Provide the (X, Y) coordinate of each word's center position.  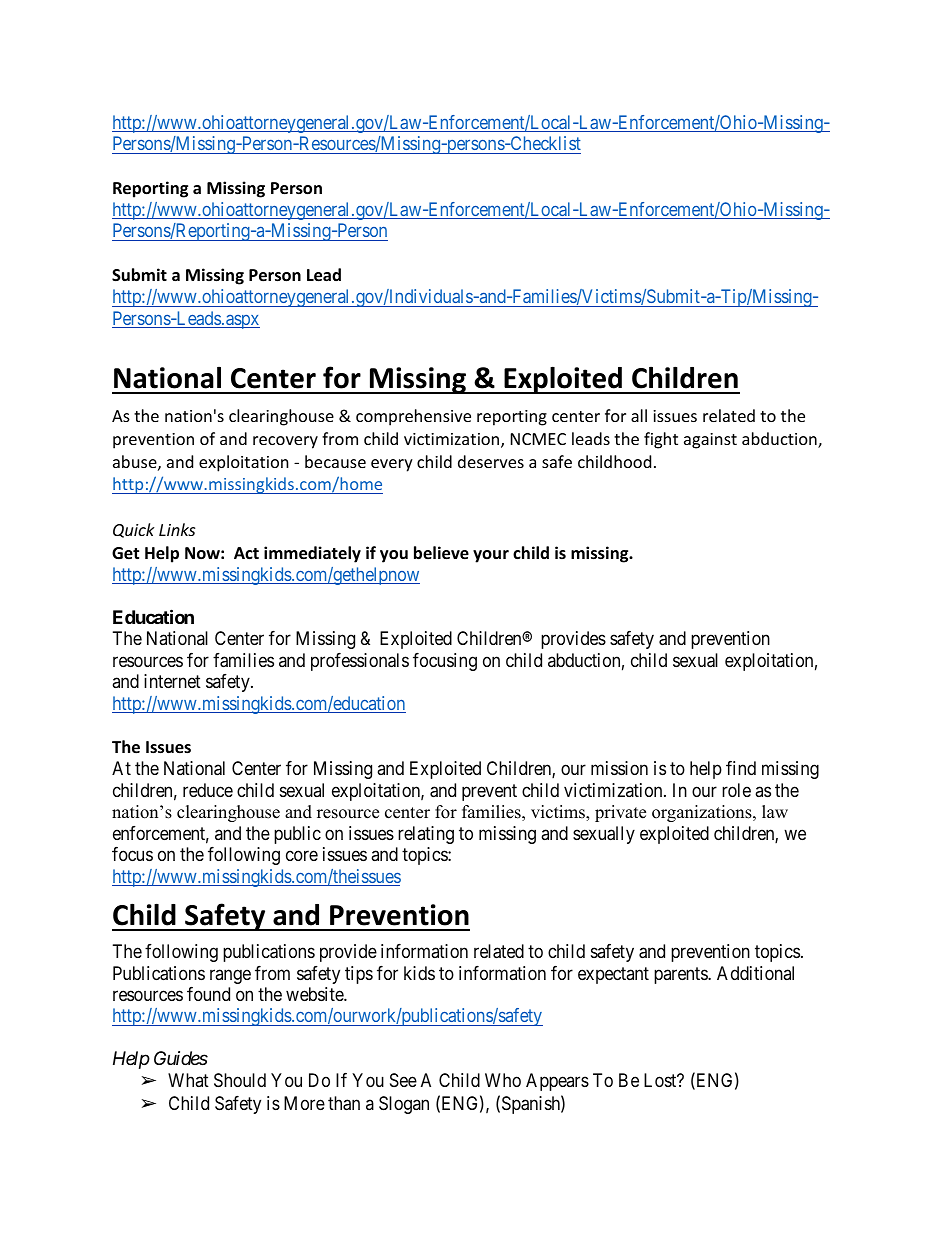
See (403, 1080)
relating (426, 835)
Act (246, 553)
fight (661, 440)
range (230, 976)
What (188, 1080)
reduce (208, 790)
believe (441, 553)
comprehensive (413, 417)
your (491, 556)
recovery (285, 442)
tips (359, 975)
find (741, 768)
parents (681, 975)
